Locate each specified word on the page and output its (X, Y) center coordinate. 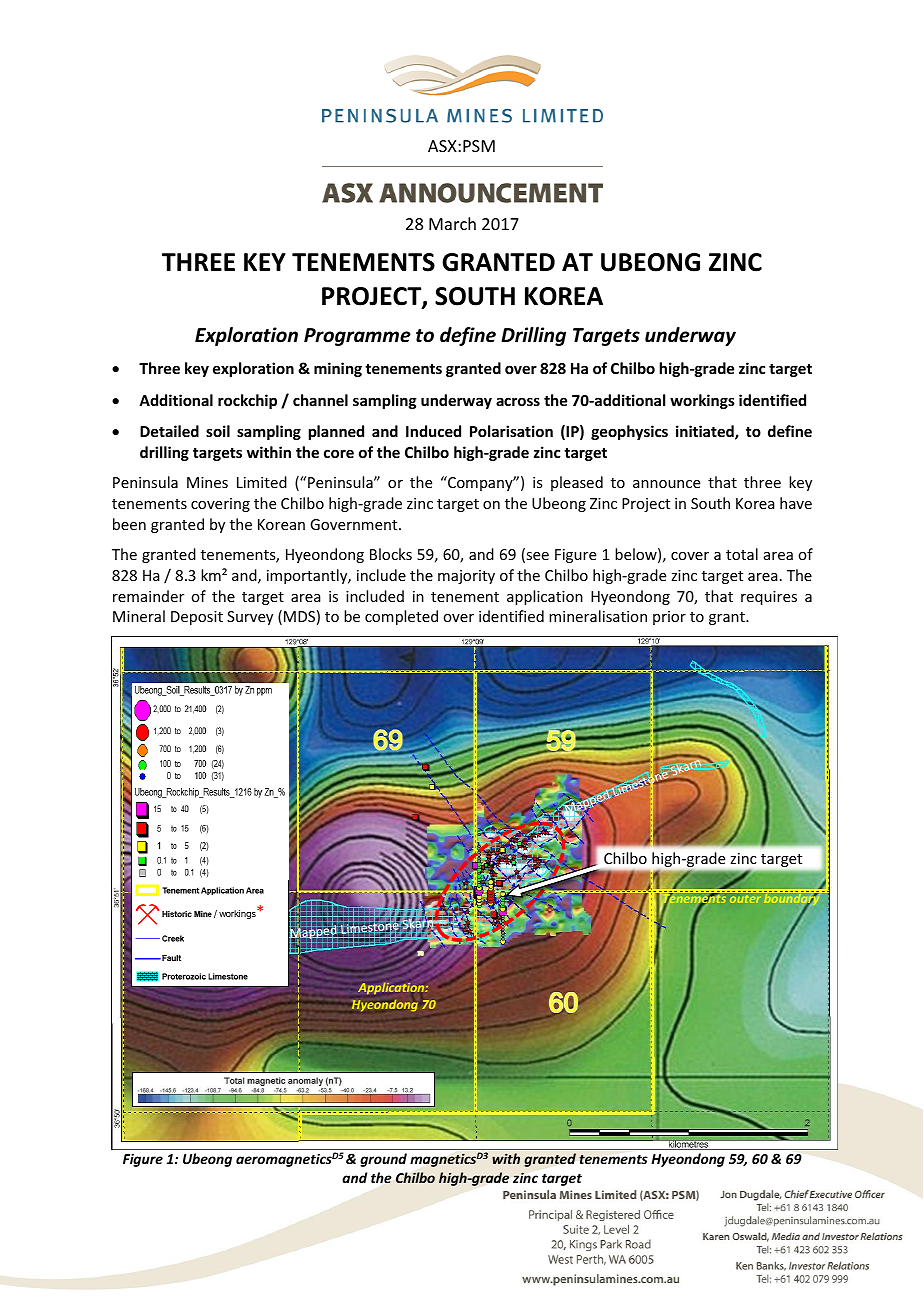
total (742, 554)
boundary (791, 900)
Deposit (197, 618)
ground (383, 1160)
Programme (357, 337)
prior (669, 618)
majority (466, 577)
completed (401, 617)
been (129, 524)
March (452, 223)
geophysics (629, 432)
